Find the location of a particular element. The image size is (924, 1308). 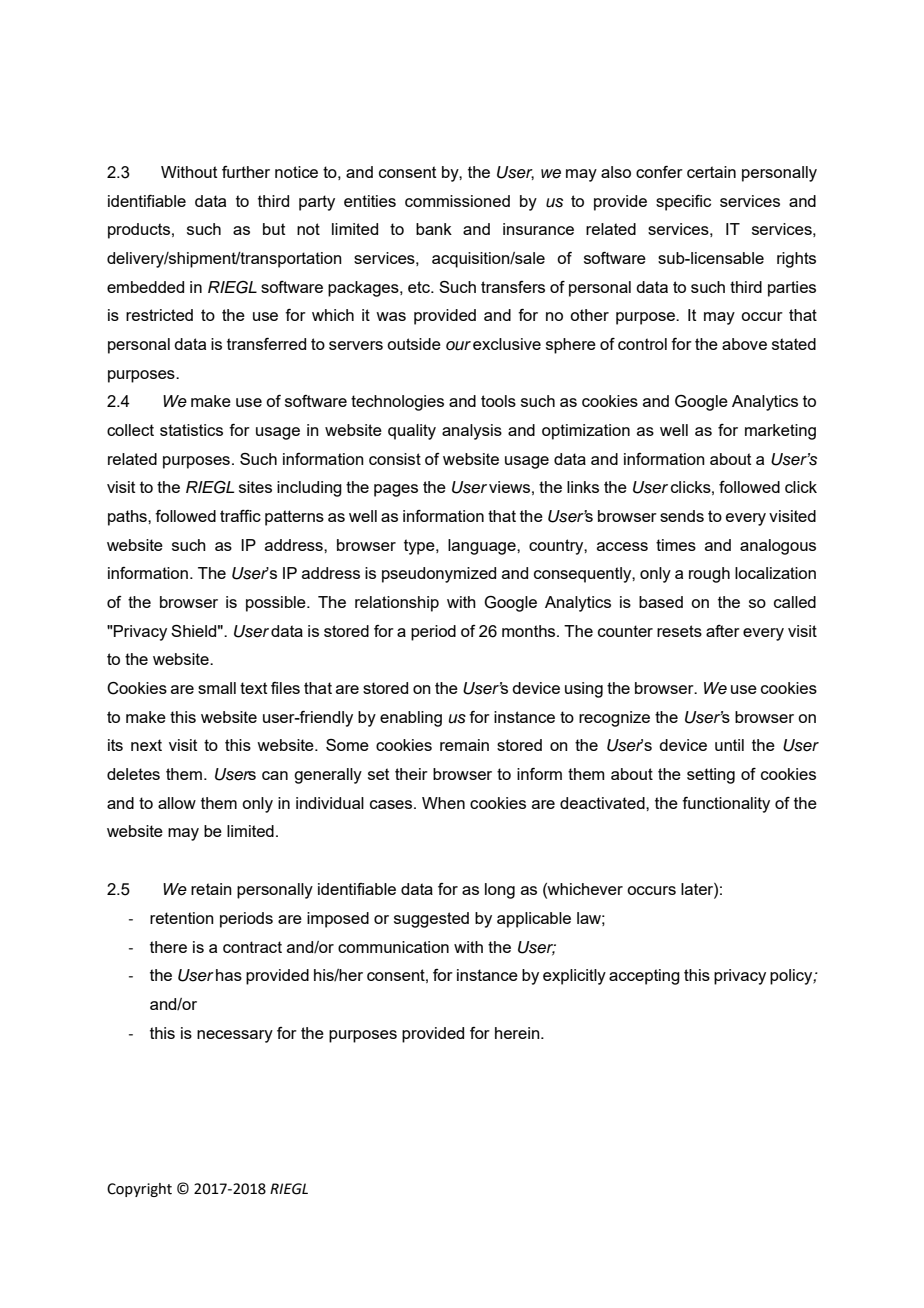

small is located at coordinates (217, 688).
